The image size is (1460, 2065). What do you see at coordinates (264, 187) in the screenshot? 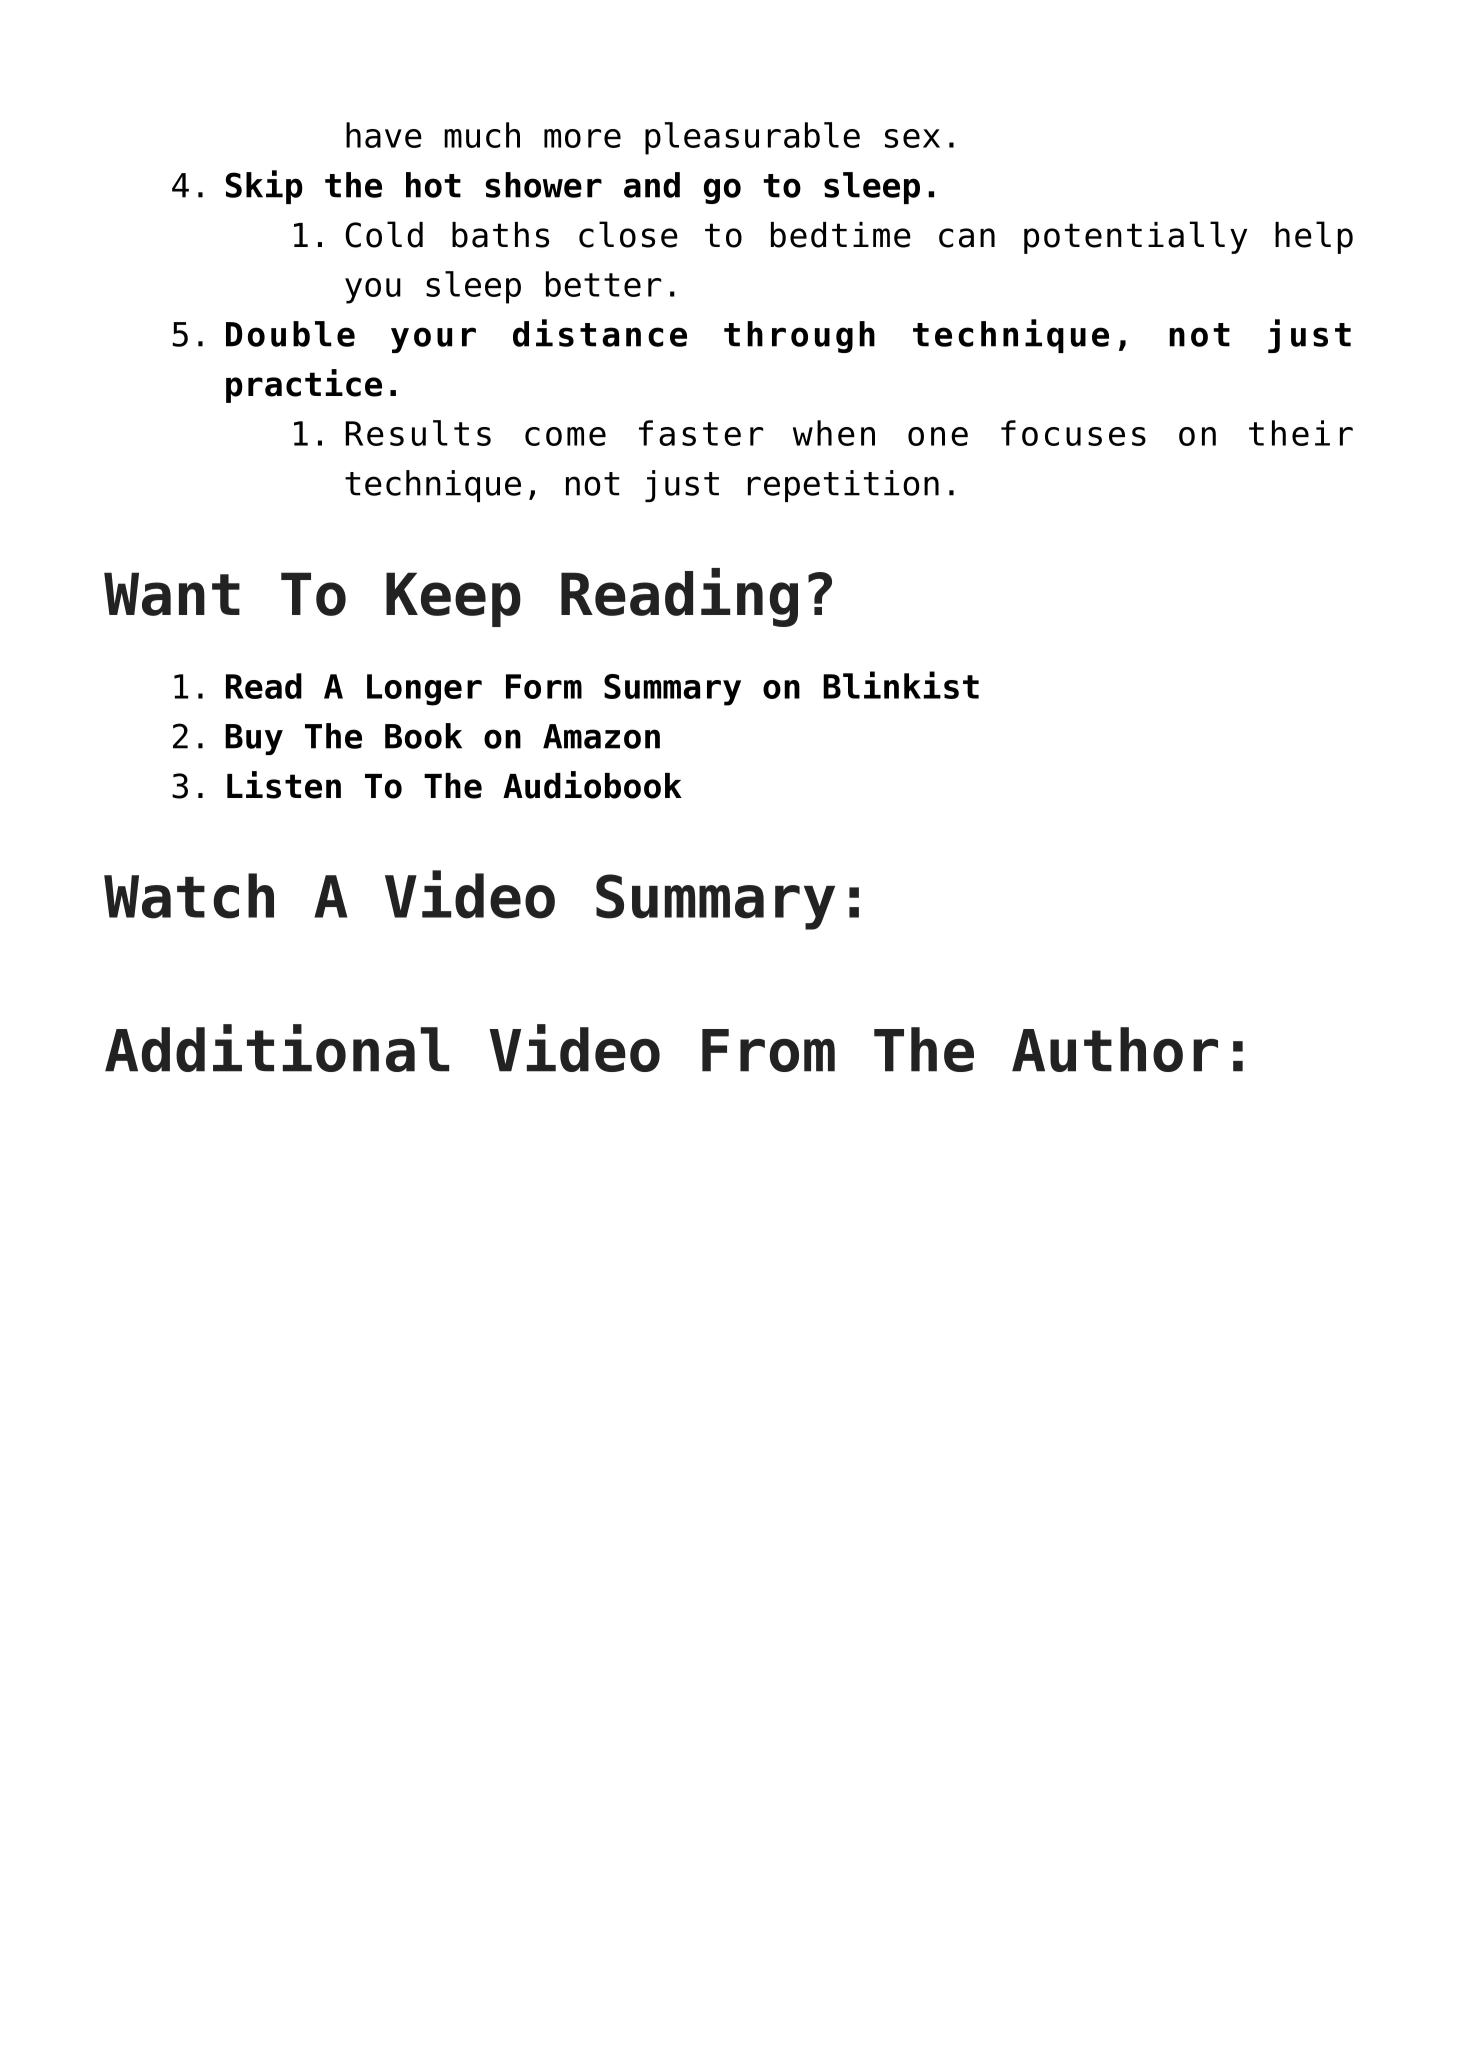
I see `Skip` at bounding box center [264, 187].
